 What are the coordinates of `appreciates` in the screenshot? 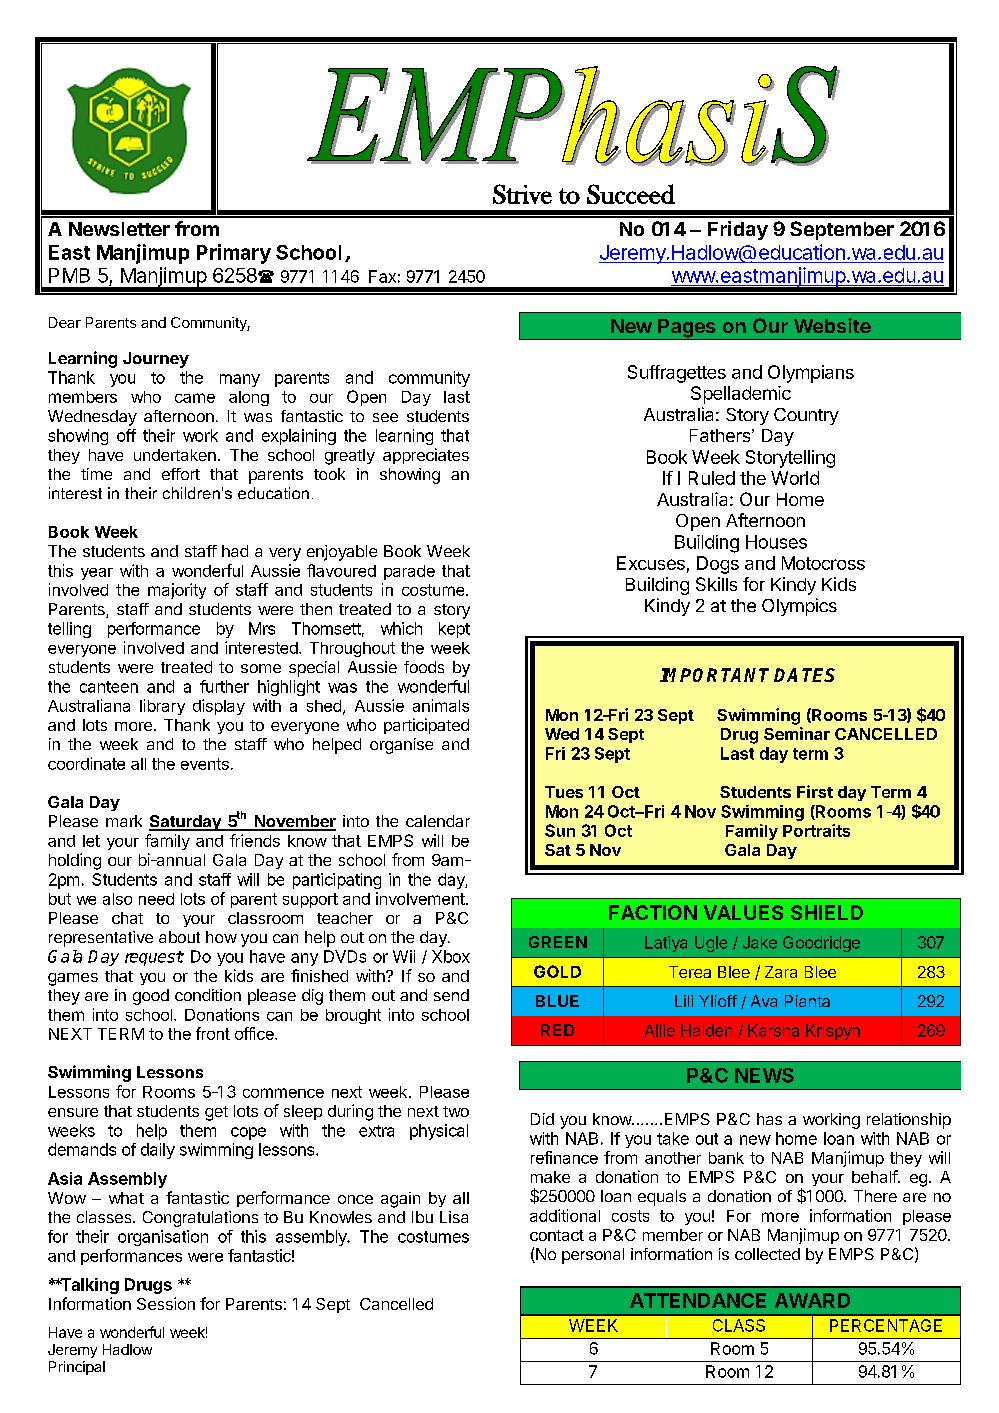 It's located at (426, 456).
